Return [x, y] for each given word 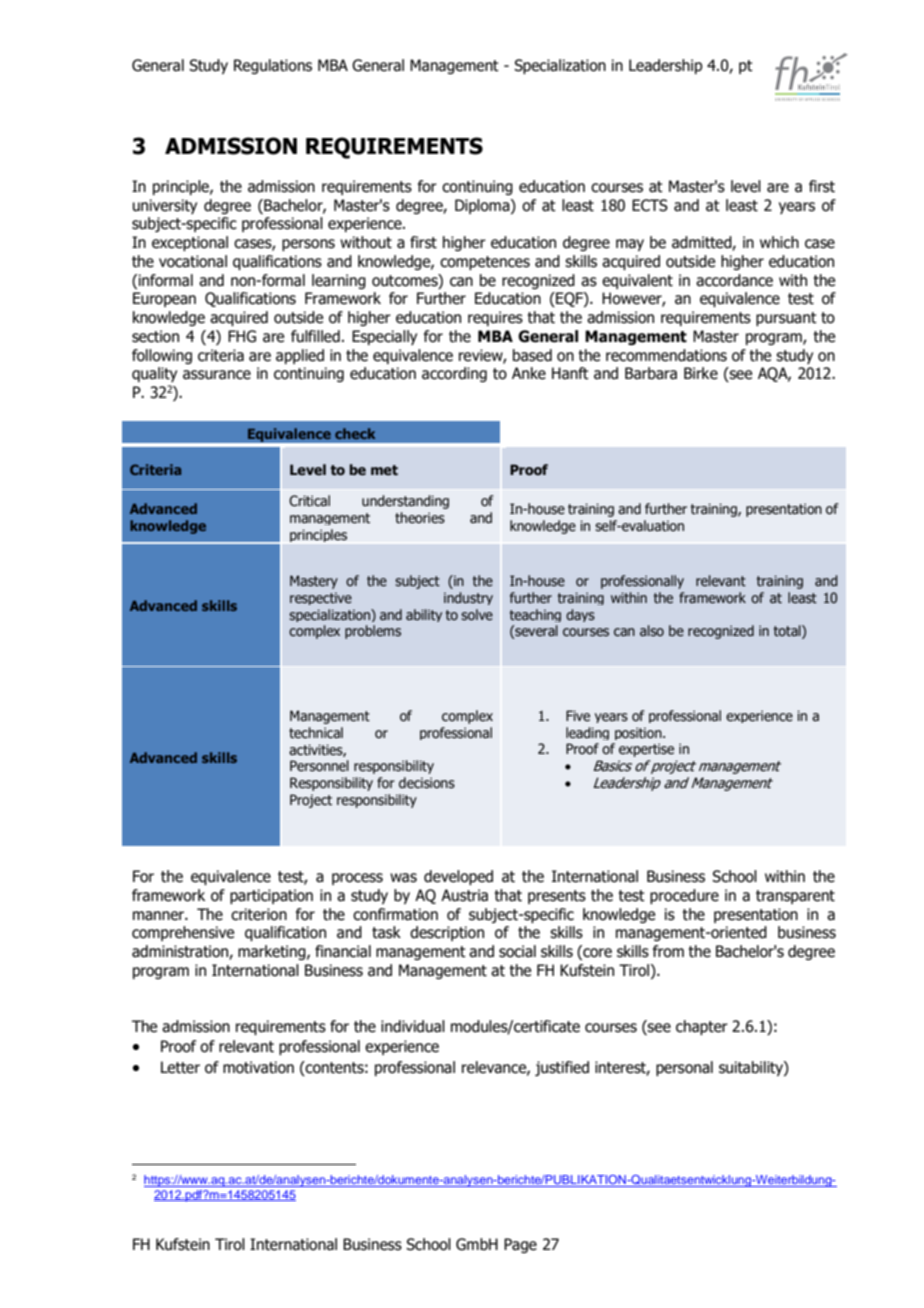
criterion [259, 914]
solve [477, 615]
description [447, 933]
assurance [217, 375]
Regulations [273, 66]
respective [321, 598]
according [454, 374]
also [652, 630]
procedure [684, 896]
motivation [258, 1067]
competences [485, 263]
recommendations [666, 355]
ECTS [650, 205]
